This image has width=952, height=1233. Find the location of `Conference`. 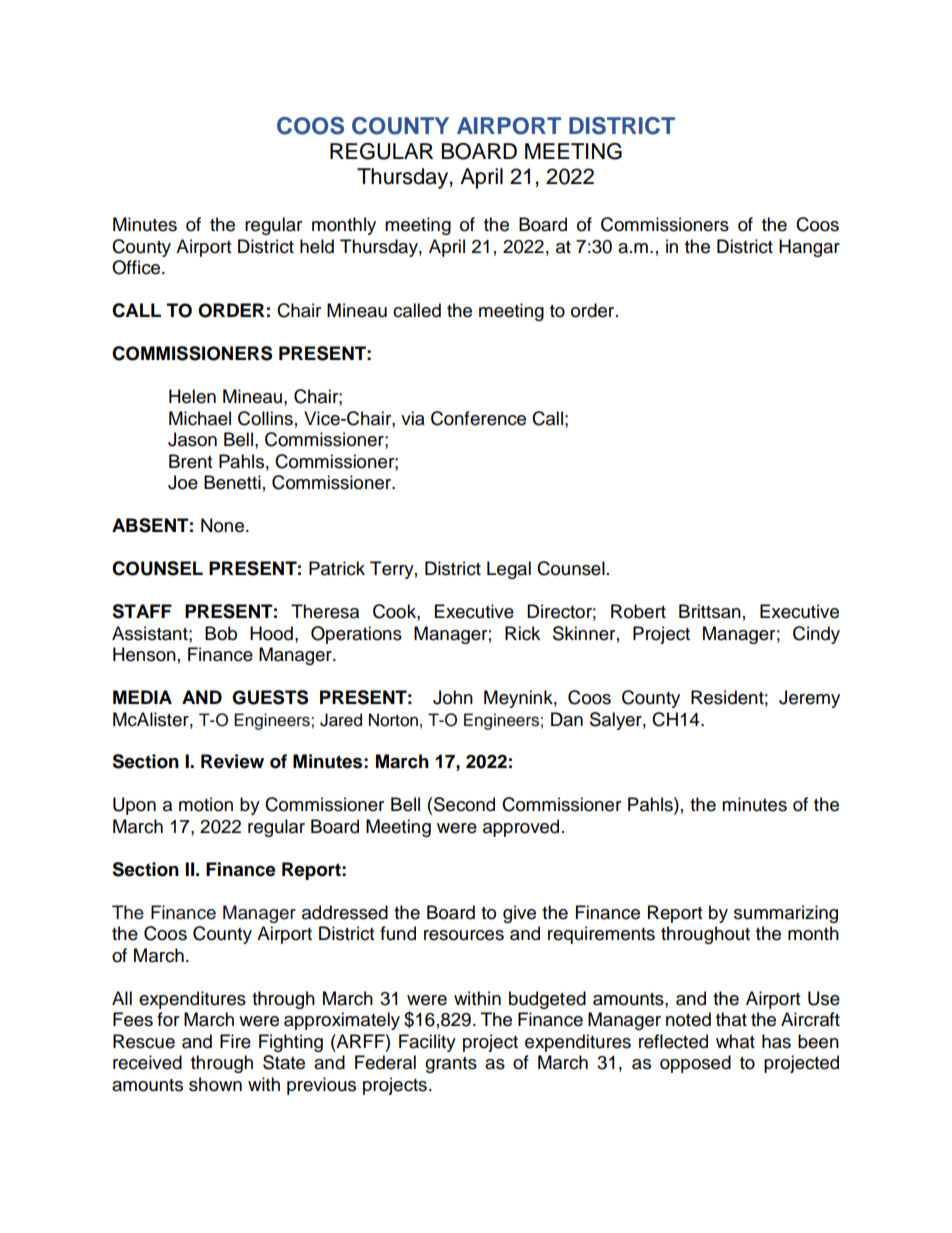

Conference is located at coordinates (478, 418).
